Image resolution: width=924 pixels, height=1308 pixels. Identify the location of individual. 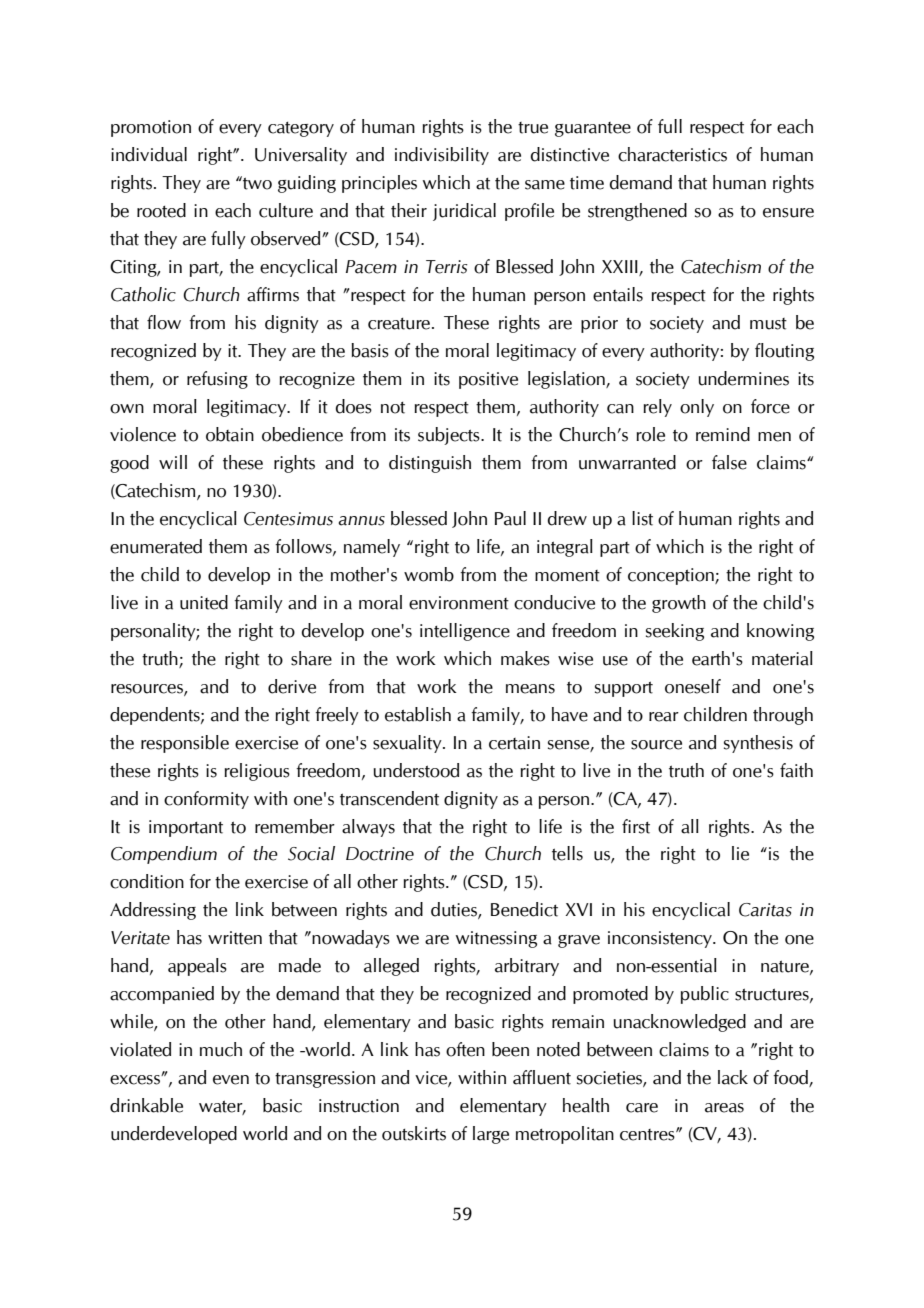
(149, 154).
